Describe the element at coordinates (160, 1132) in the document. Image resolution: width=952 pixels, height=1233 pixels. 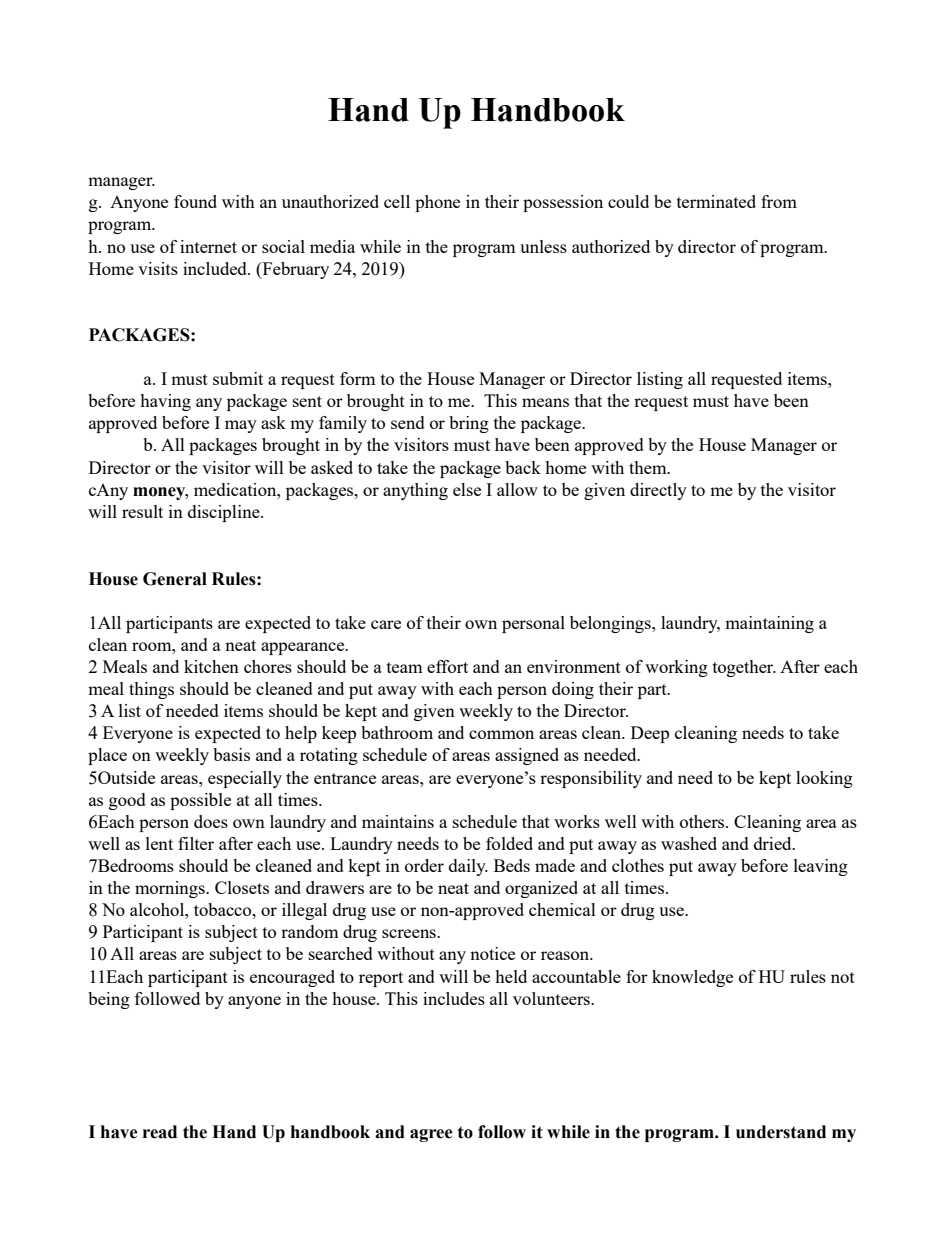
I see `read` at that location.
